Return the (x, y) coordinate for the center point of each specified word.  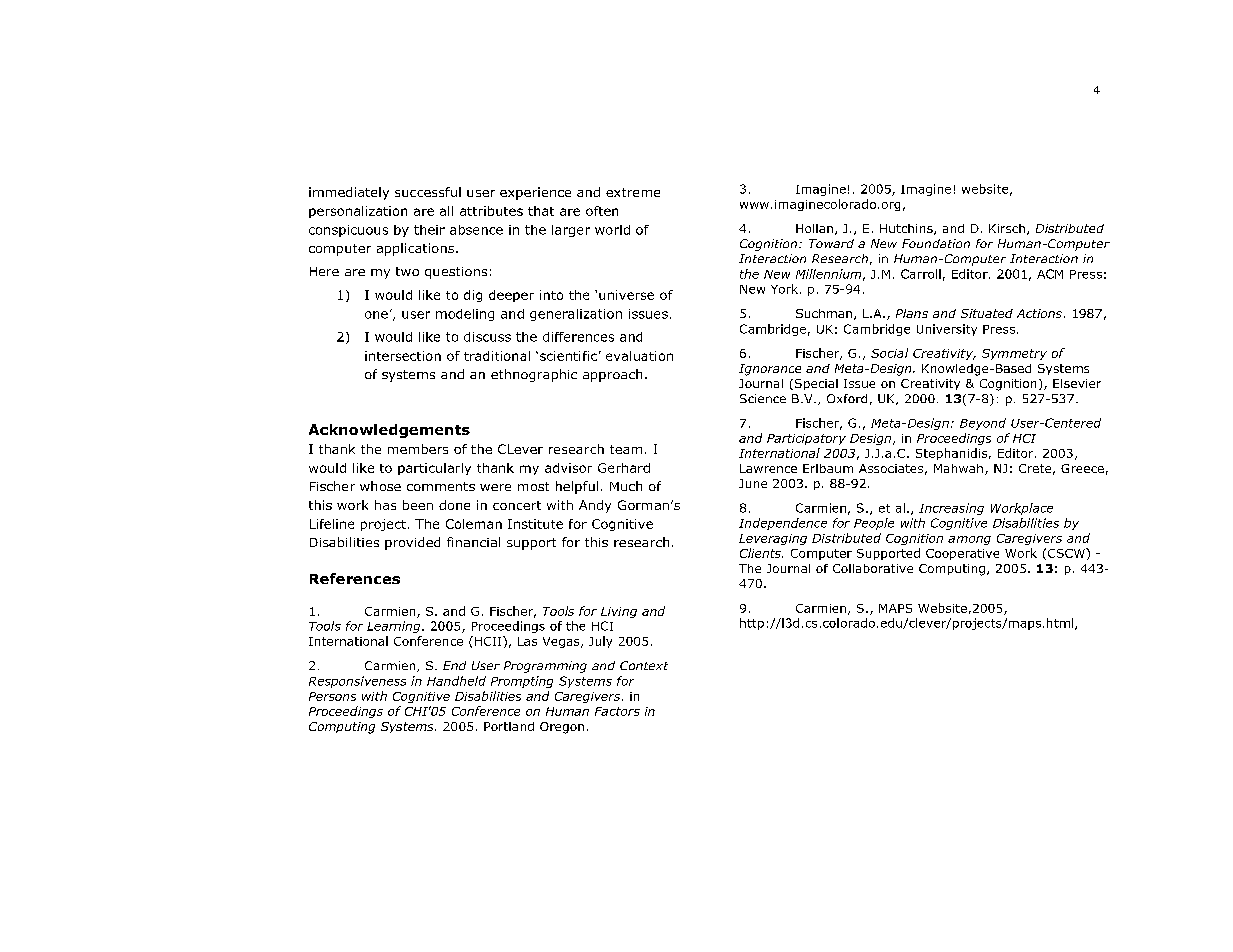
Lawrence (768, 468)
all (446, 211)
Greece (1082, 468)
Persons (332, 696)
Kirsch (1007, 228)
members (418, 449)
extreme (633, 192)
